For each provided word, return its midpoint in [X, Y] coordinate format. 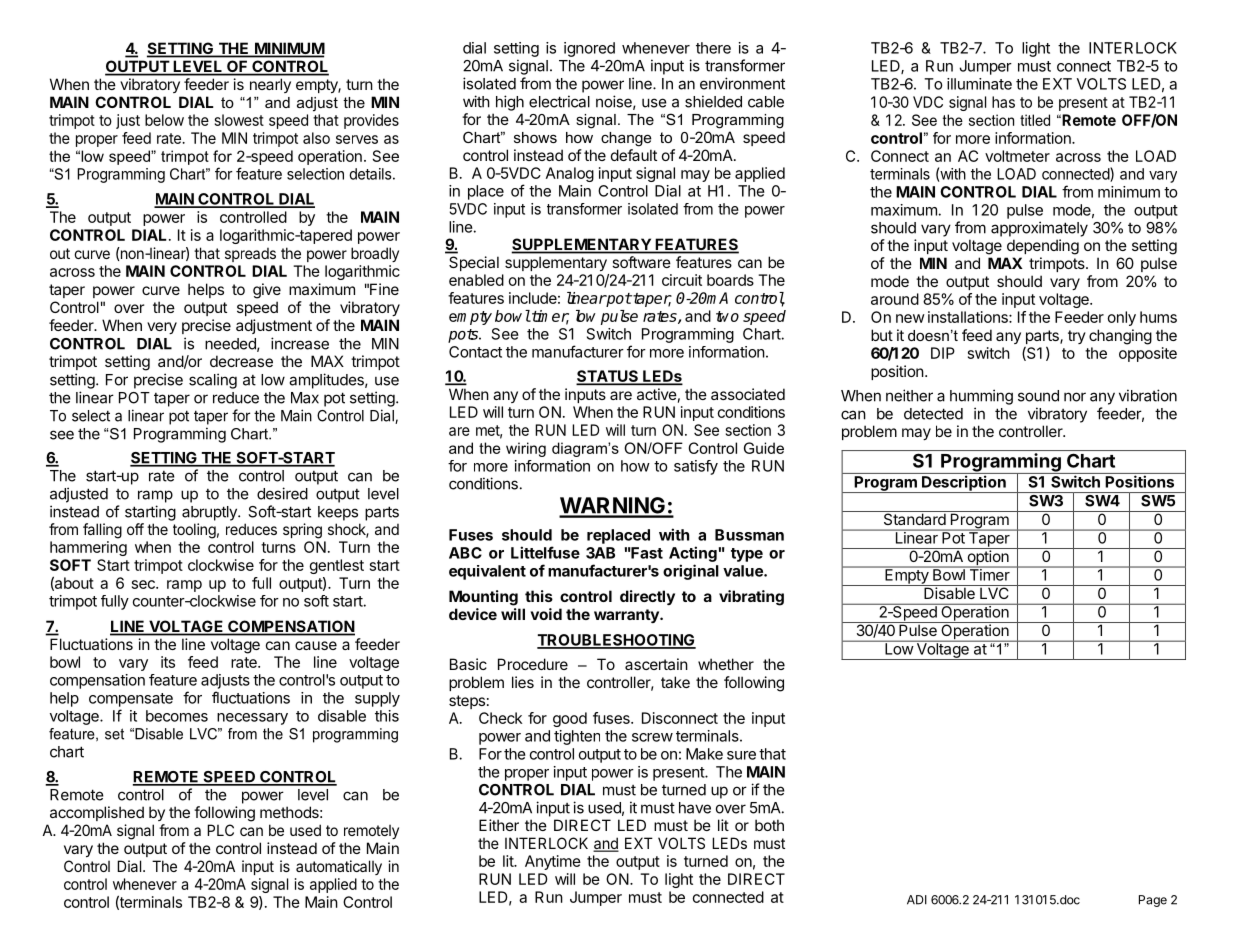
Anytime [553, 862]
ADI [917, 900]
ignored [589, 49]
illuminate [979, 84]
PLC [220, 830]
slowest [239, 120]
